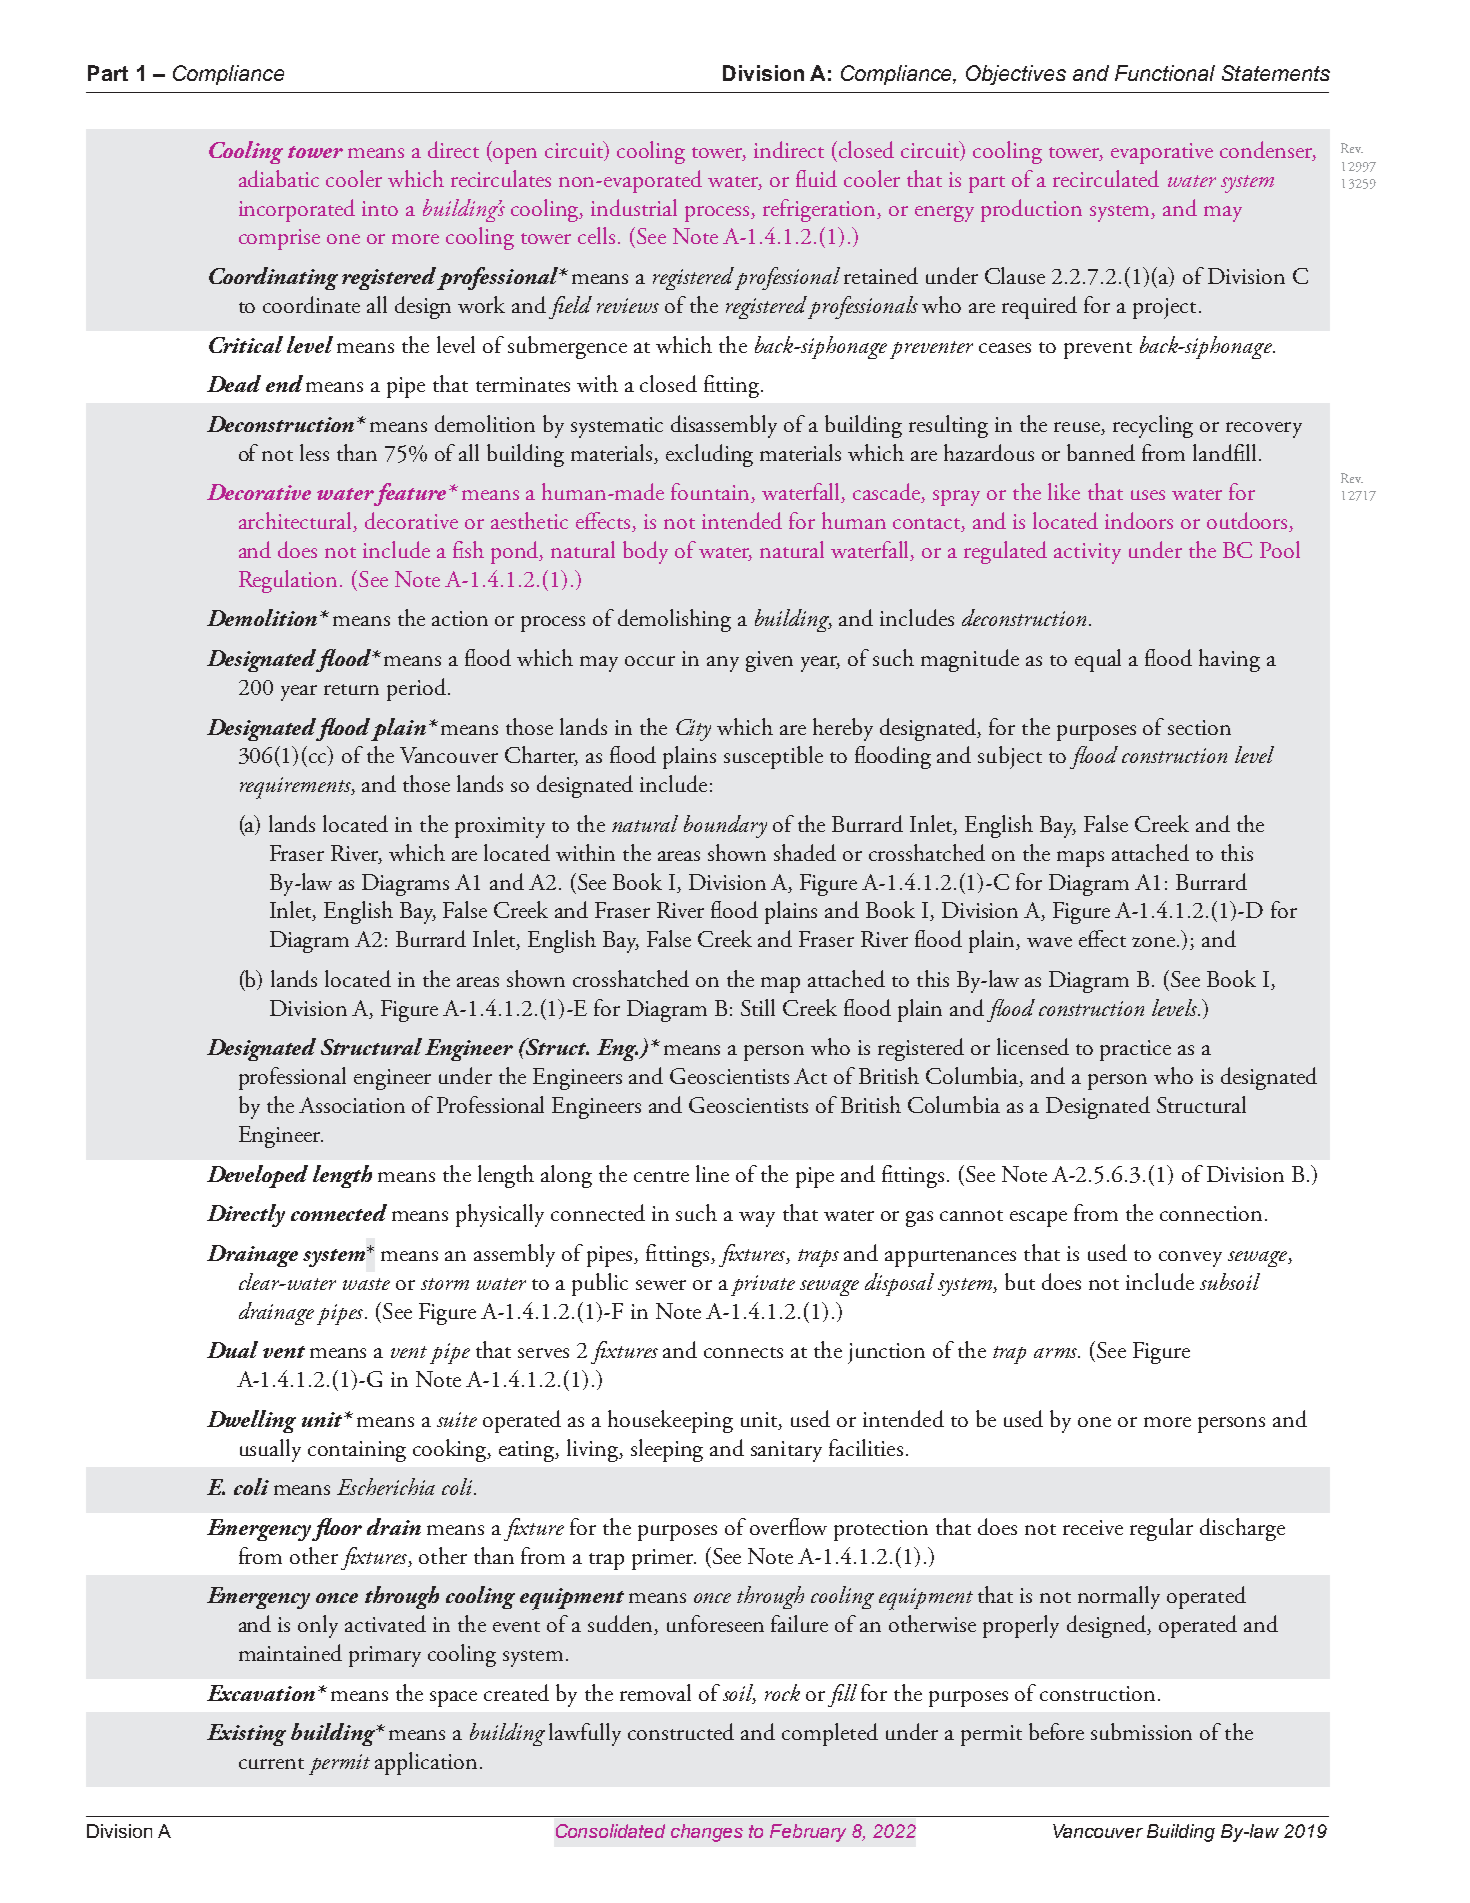  Describe the element at coordinates (380, 208) in the screenshot. I see `into` at that location.
